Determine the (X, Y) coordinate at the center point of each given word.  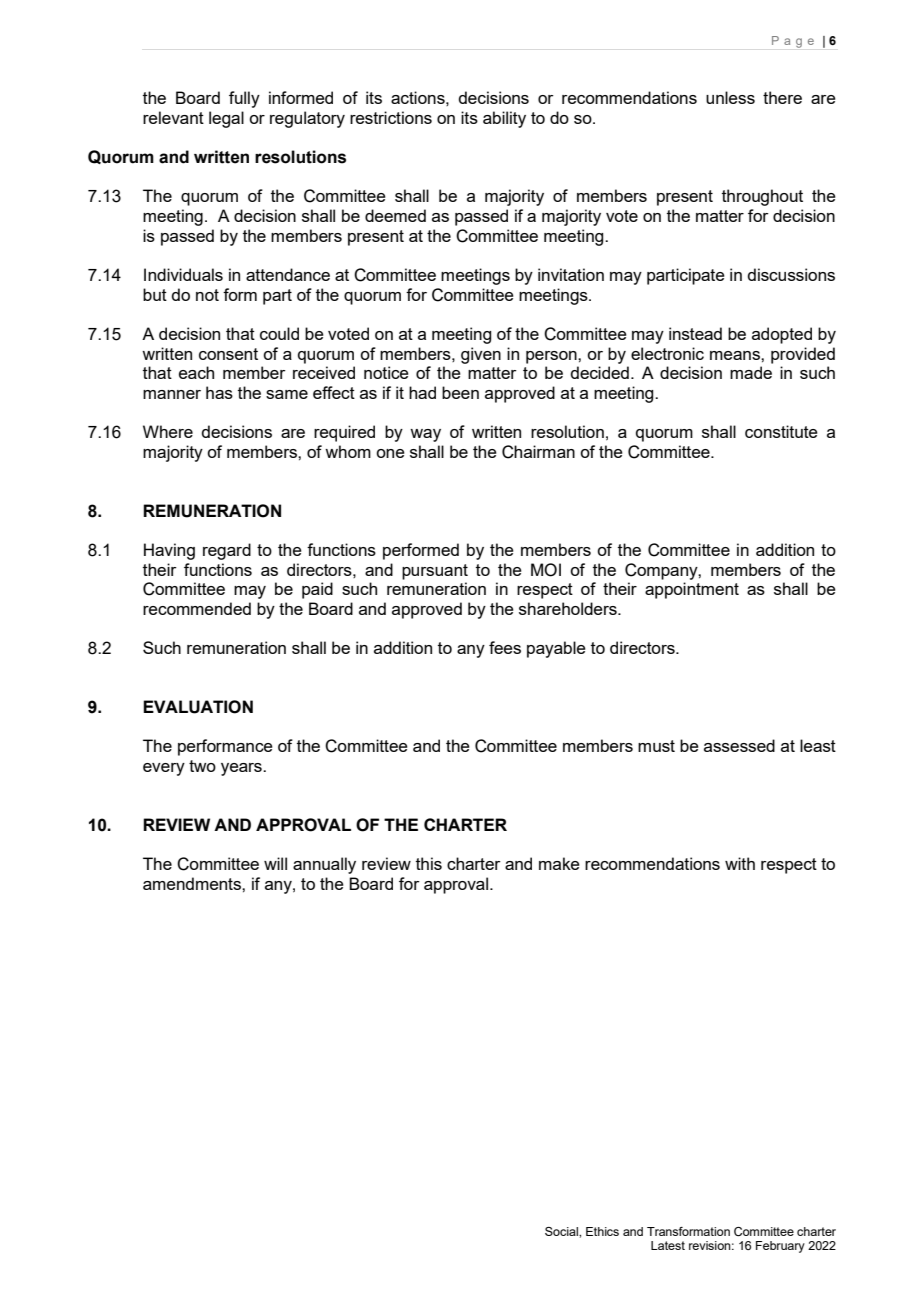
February (780, 1247)
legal (226, 119)
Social (562, 1231)
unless (730, 97)
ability (504, 119)
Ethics (602, 1231)
